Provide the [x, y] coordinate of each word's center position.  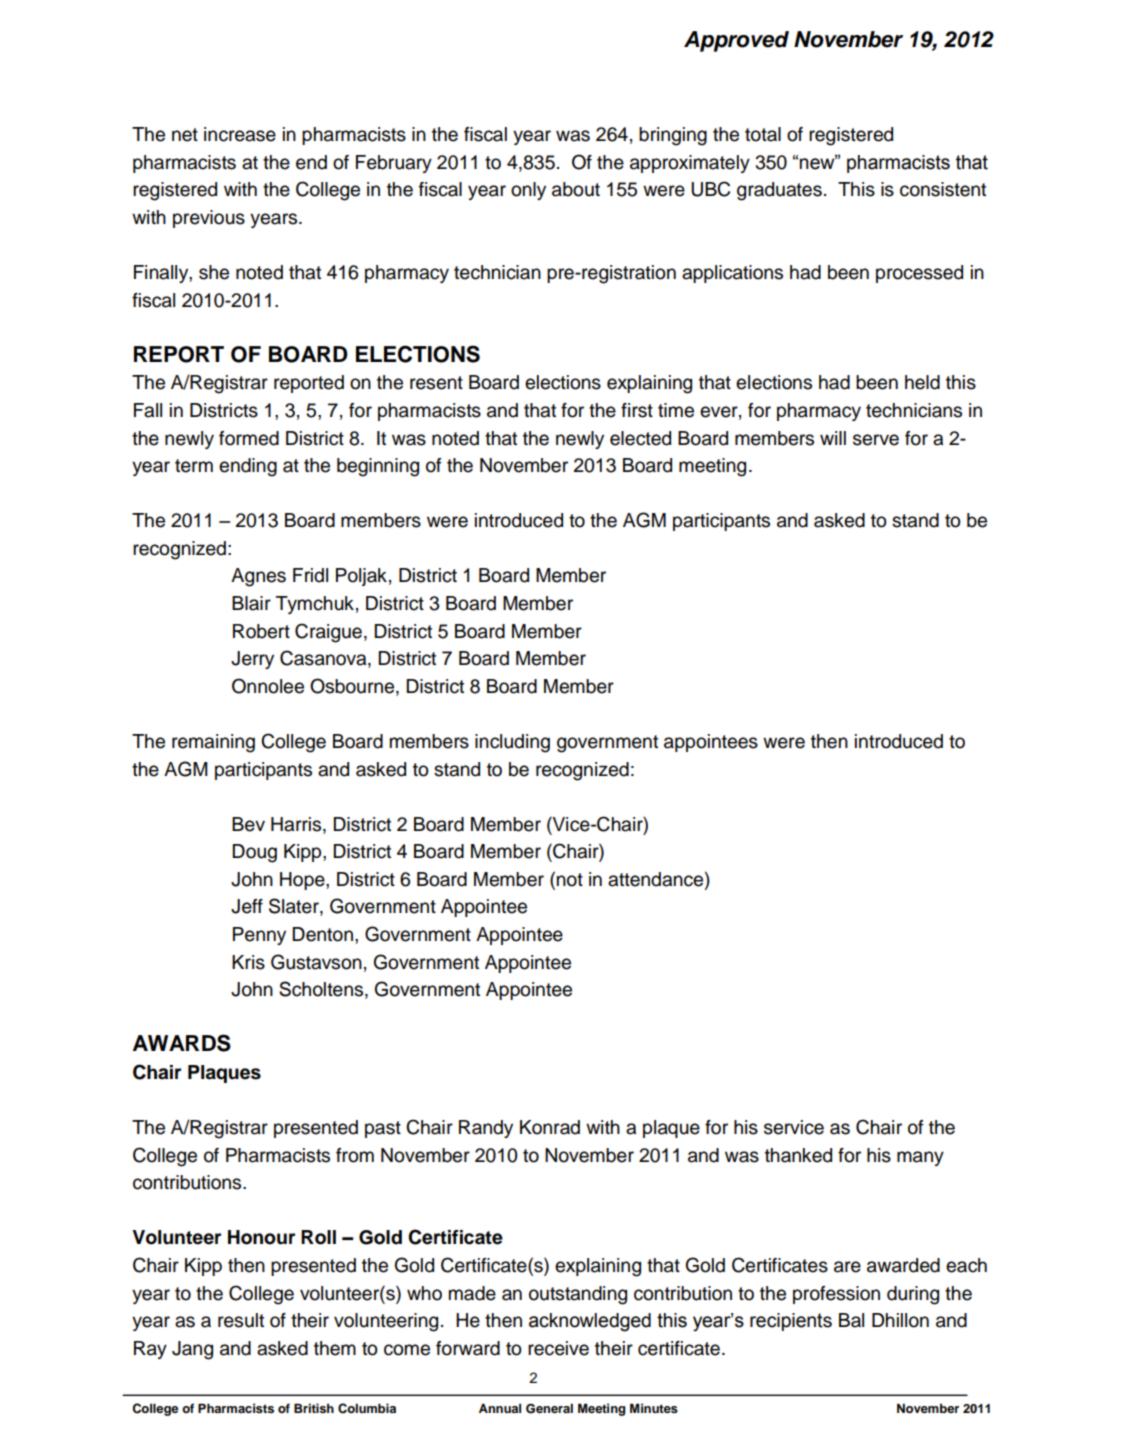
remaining [213, 743]
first [637, 410]
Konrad [550, 1127]
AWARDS [182, 1043]
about [576, 189]
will [833, 438]
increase [240, 134]
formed [249, 438]
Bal [851, 1320]
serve [876, 440]
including [512, 743]
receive [558, 1348]
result [241, 1320]
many [920, 1158]
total [763, 134]
